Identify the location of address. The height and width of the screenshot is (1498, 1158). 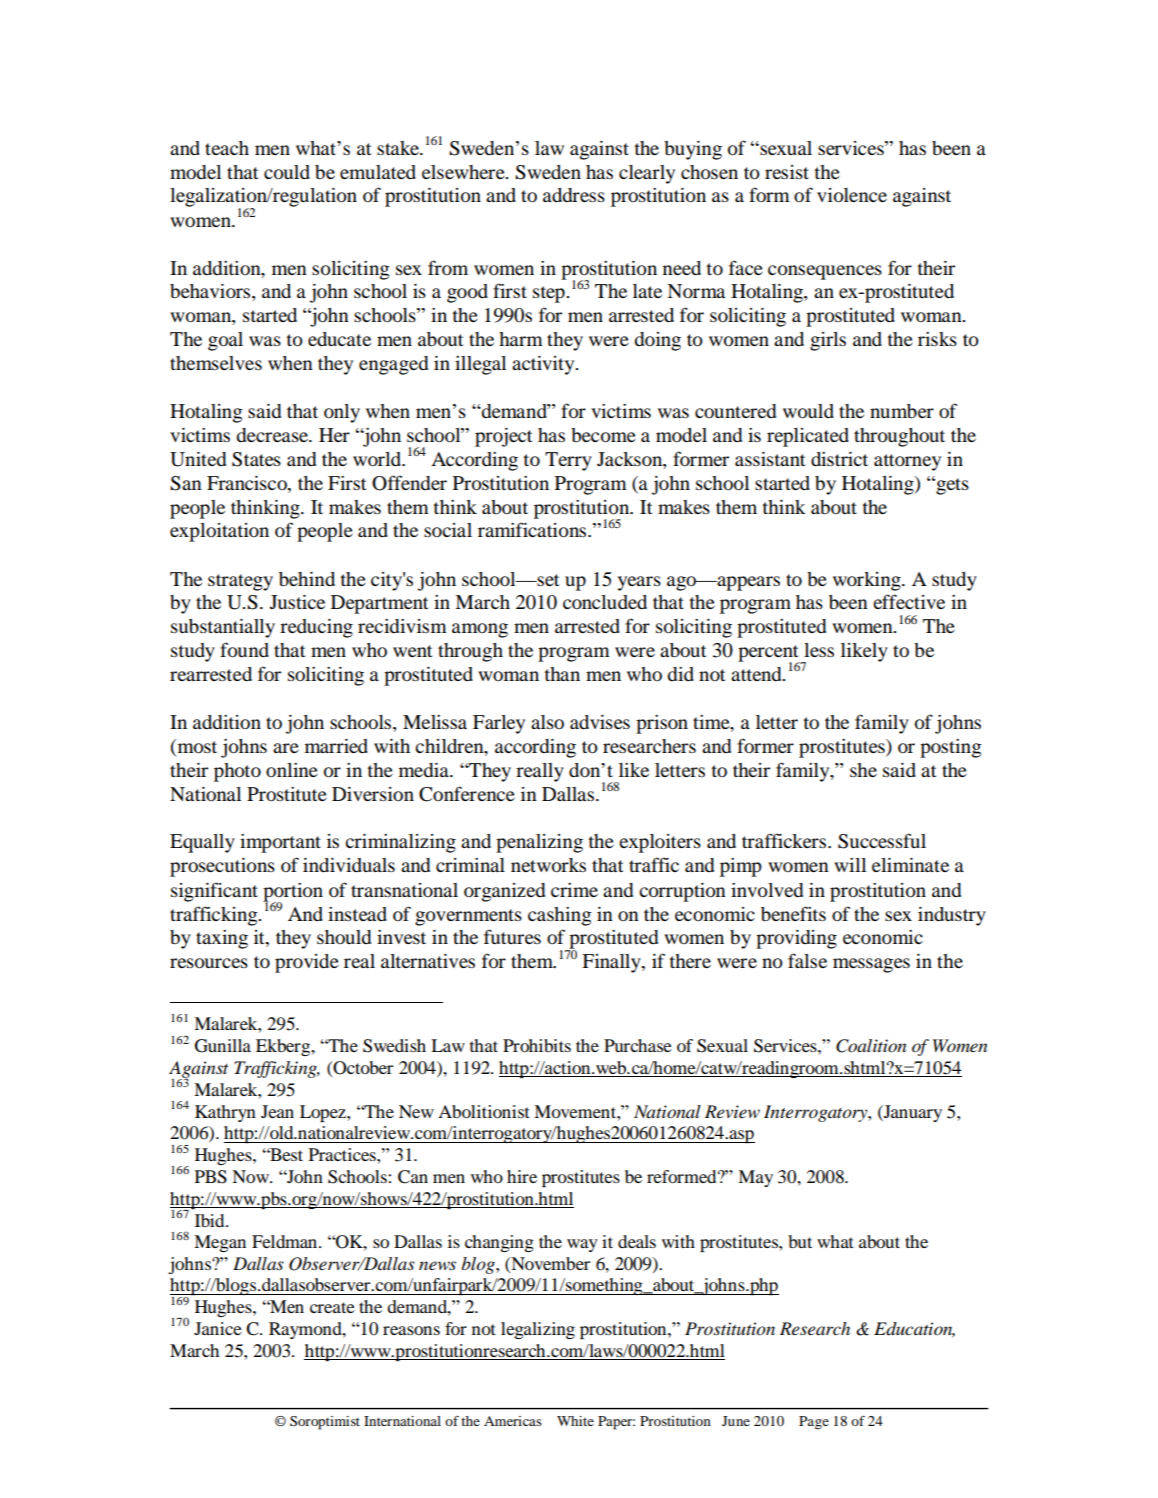
(574, 195).
